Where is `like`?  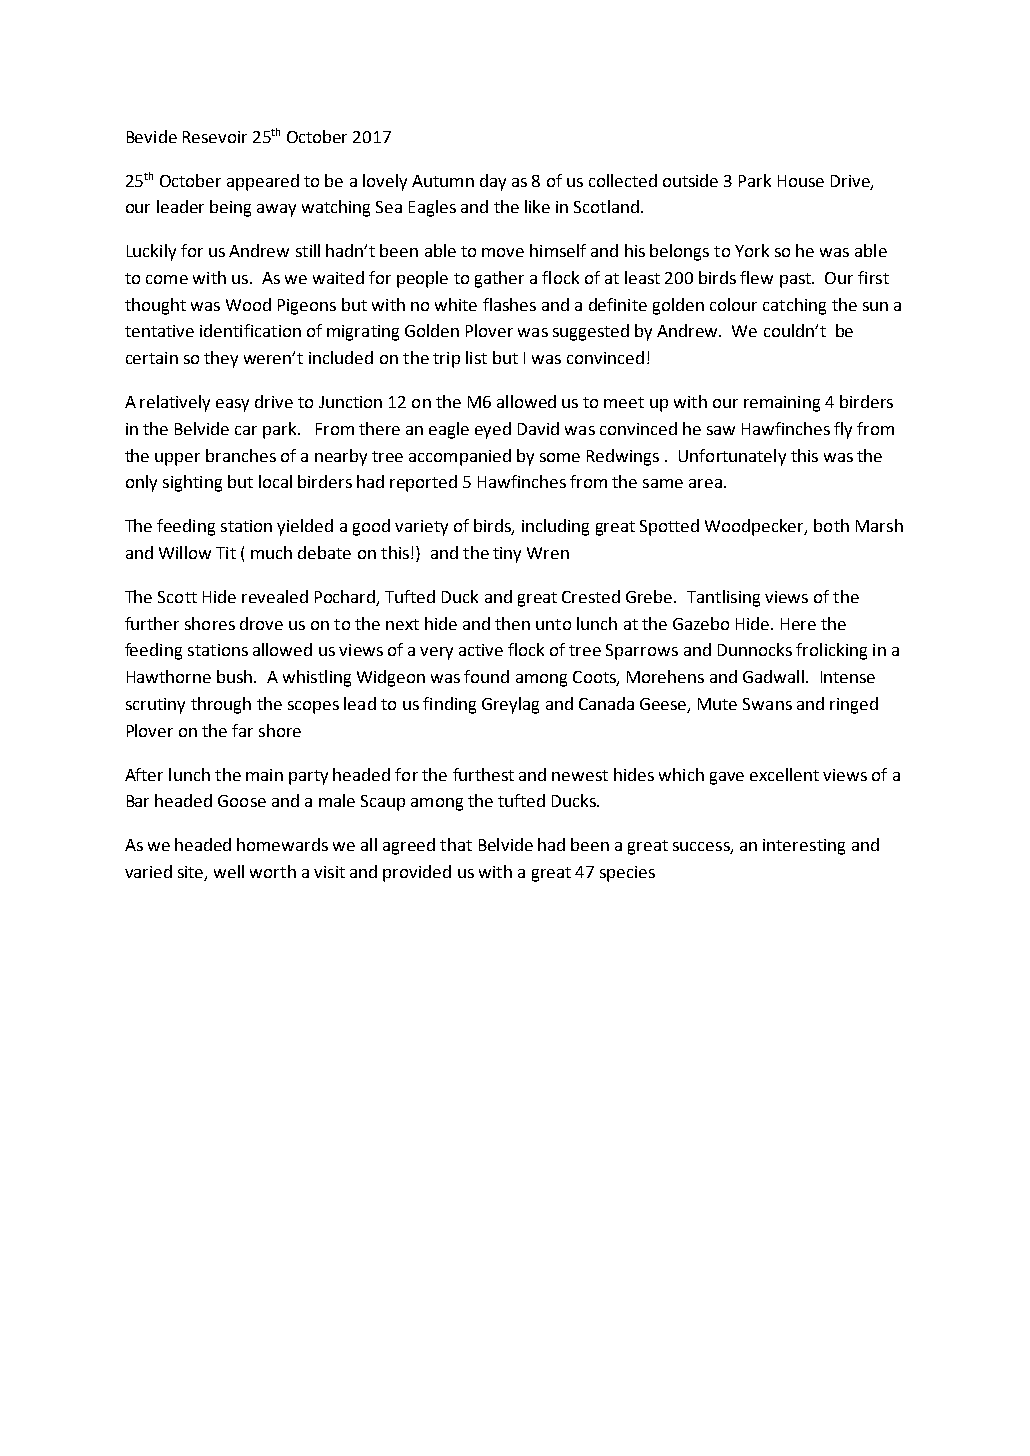
like is located at coordinates (537, 206).
